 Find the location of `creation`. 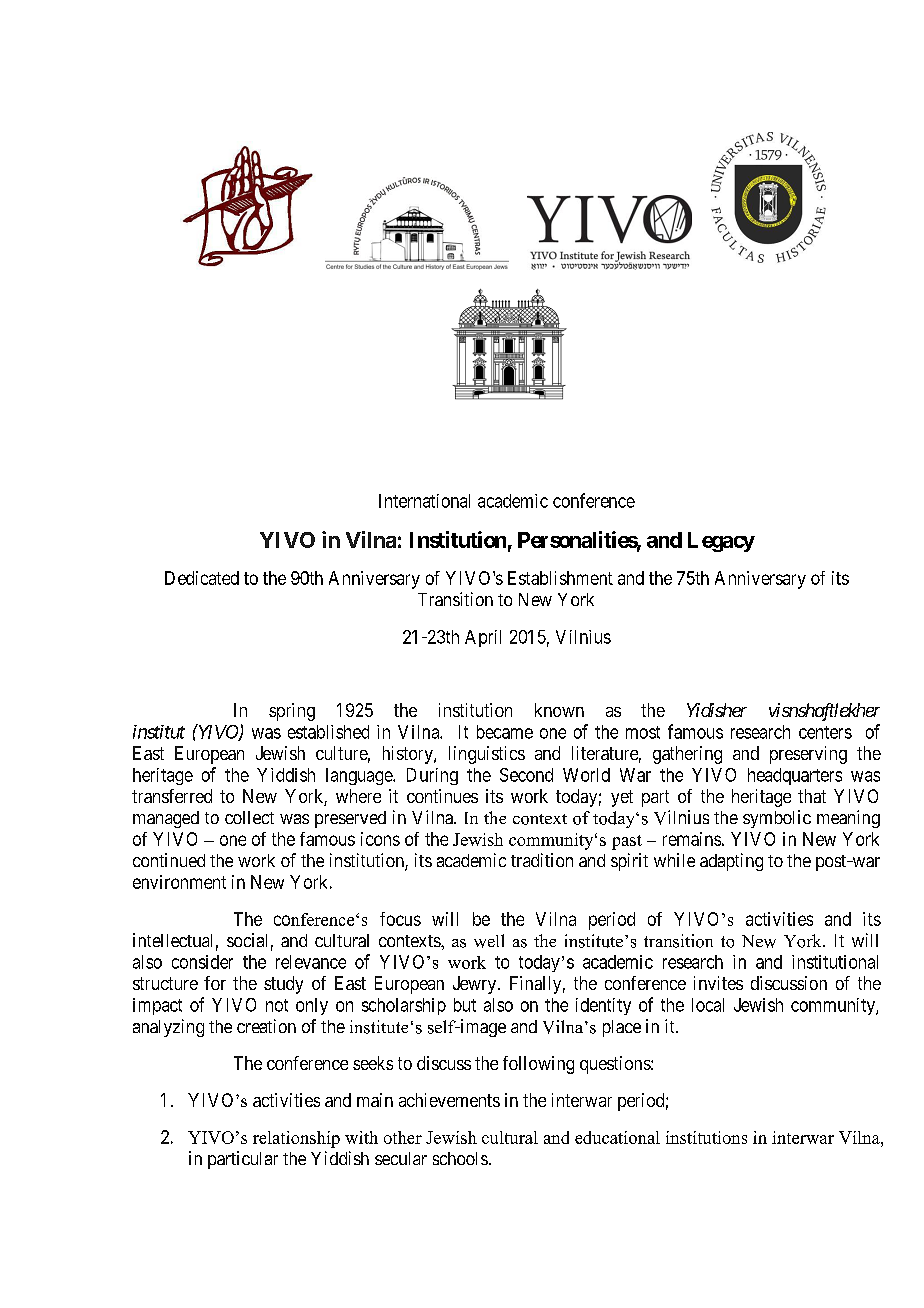

creation is located at coordinates (266, 1026).
